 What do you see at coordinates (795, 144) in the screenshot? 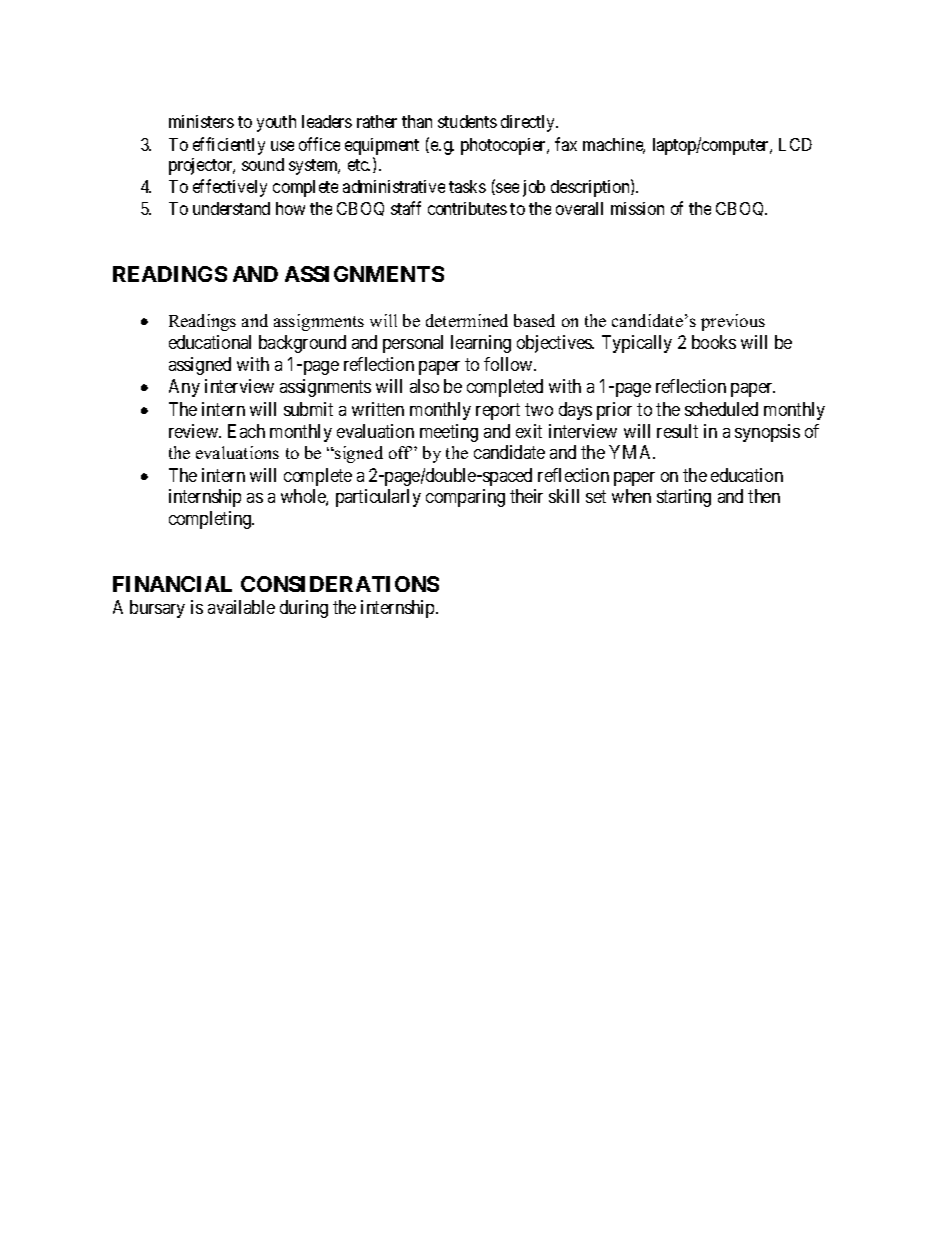
I see `LCD` at bounding box center [795, 144].
